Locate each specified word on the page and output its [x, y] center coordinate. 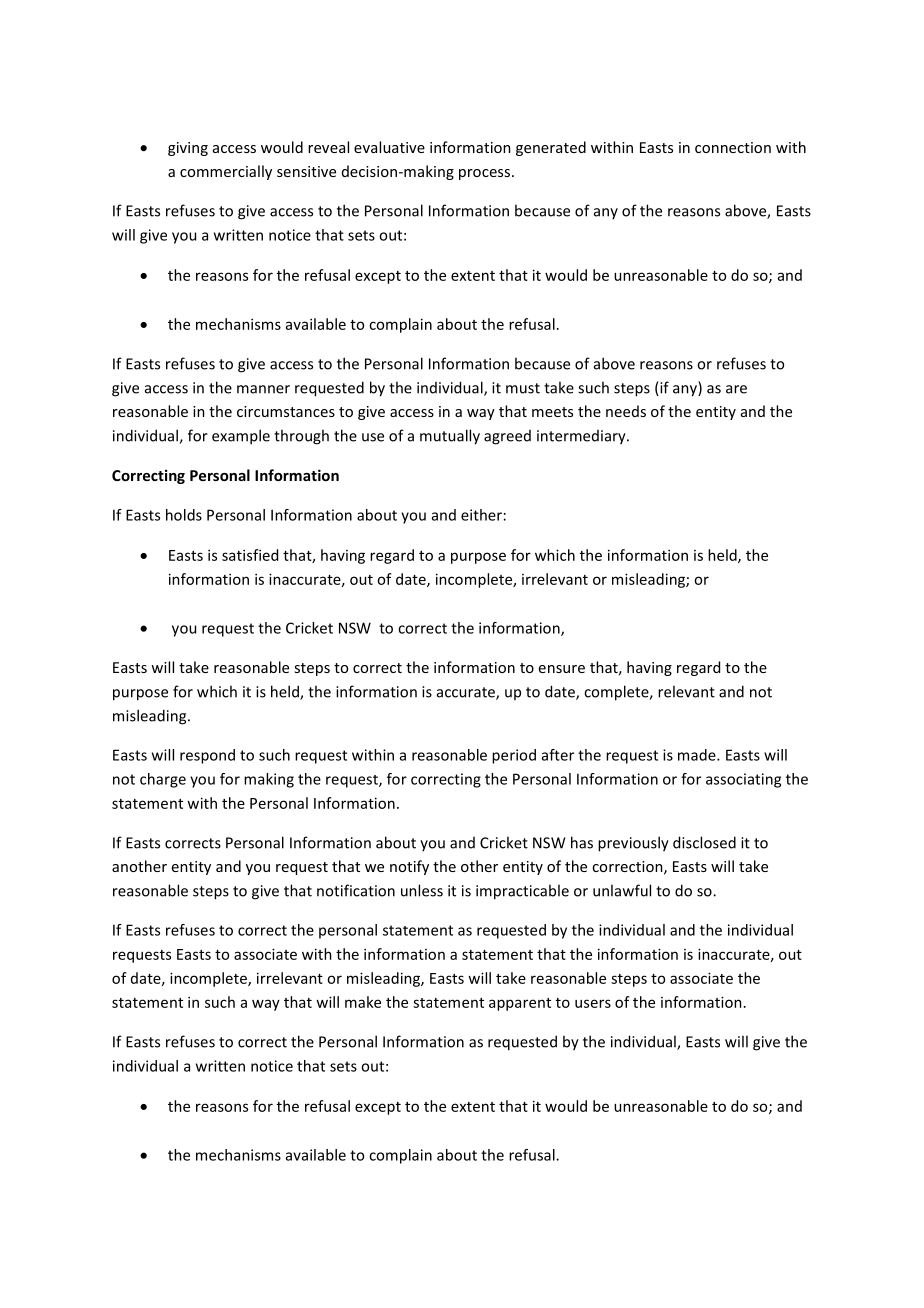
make [363, 1002]
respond [207, 756]
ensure [562, 669]
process [486, 174]
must [523, 388]
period [514, 756]
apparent [520, 1004]
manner [263, 389]
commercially [226, 172]
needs [626, 411]
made [698, 755]
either [481, 515]
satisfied [250, 555]
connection [733, 147]
